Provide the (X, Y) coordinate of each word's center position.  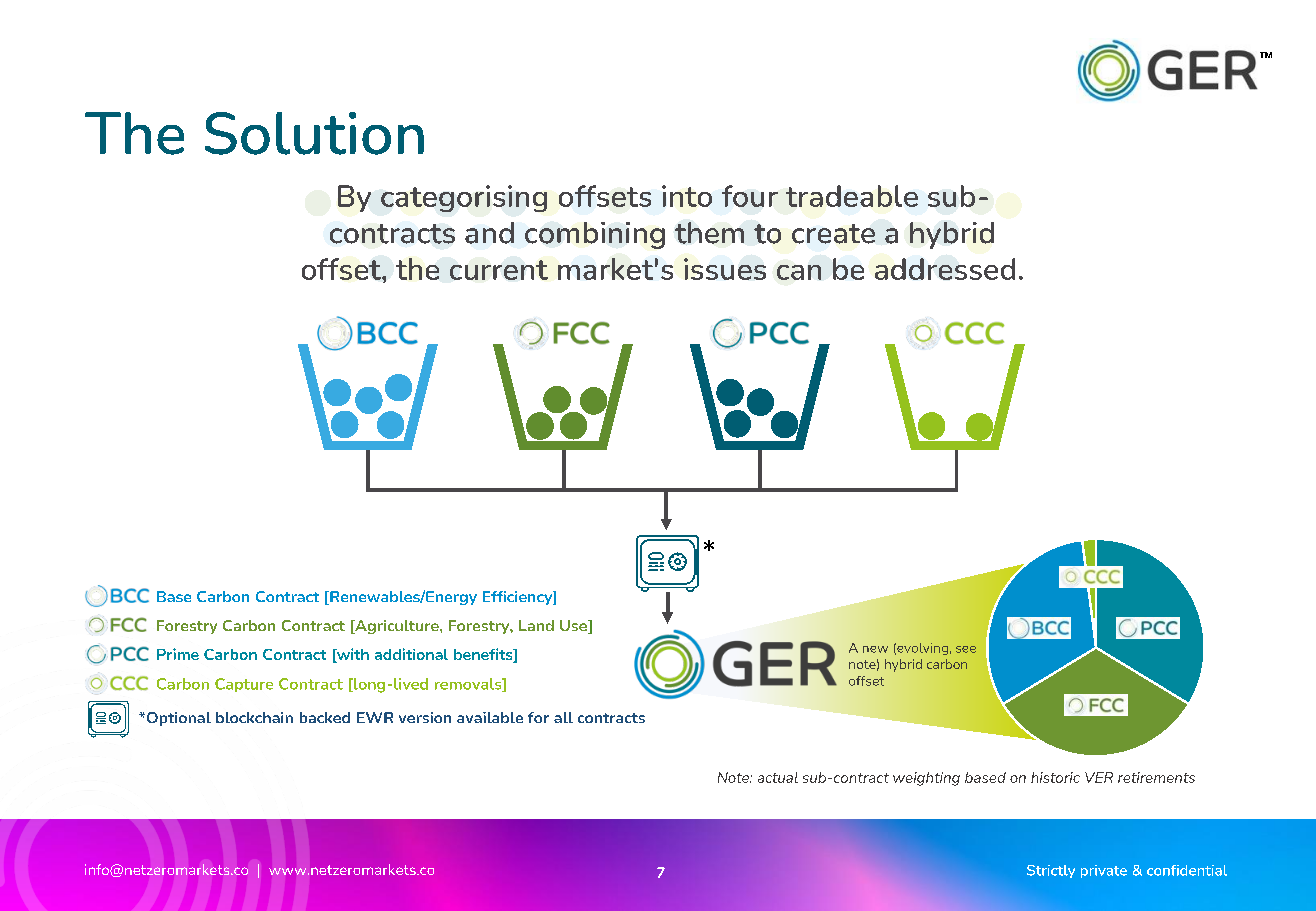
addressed (945, 269)
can (799, 272)
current (499, 270)
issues (725, 269)
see (966, 649)
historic (1055, 777)
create (833, 234)
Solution (314, 133)
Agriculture (397, 627)
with (352, 655)
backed (325, 717)
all (563, 717)
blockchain (254, 717)
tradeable (852, 196)
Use (574, 627)
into (687, 196)
